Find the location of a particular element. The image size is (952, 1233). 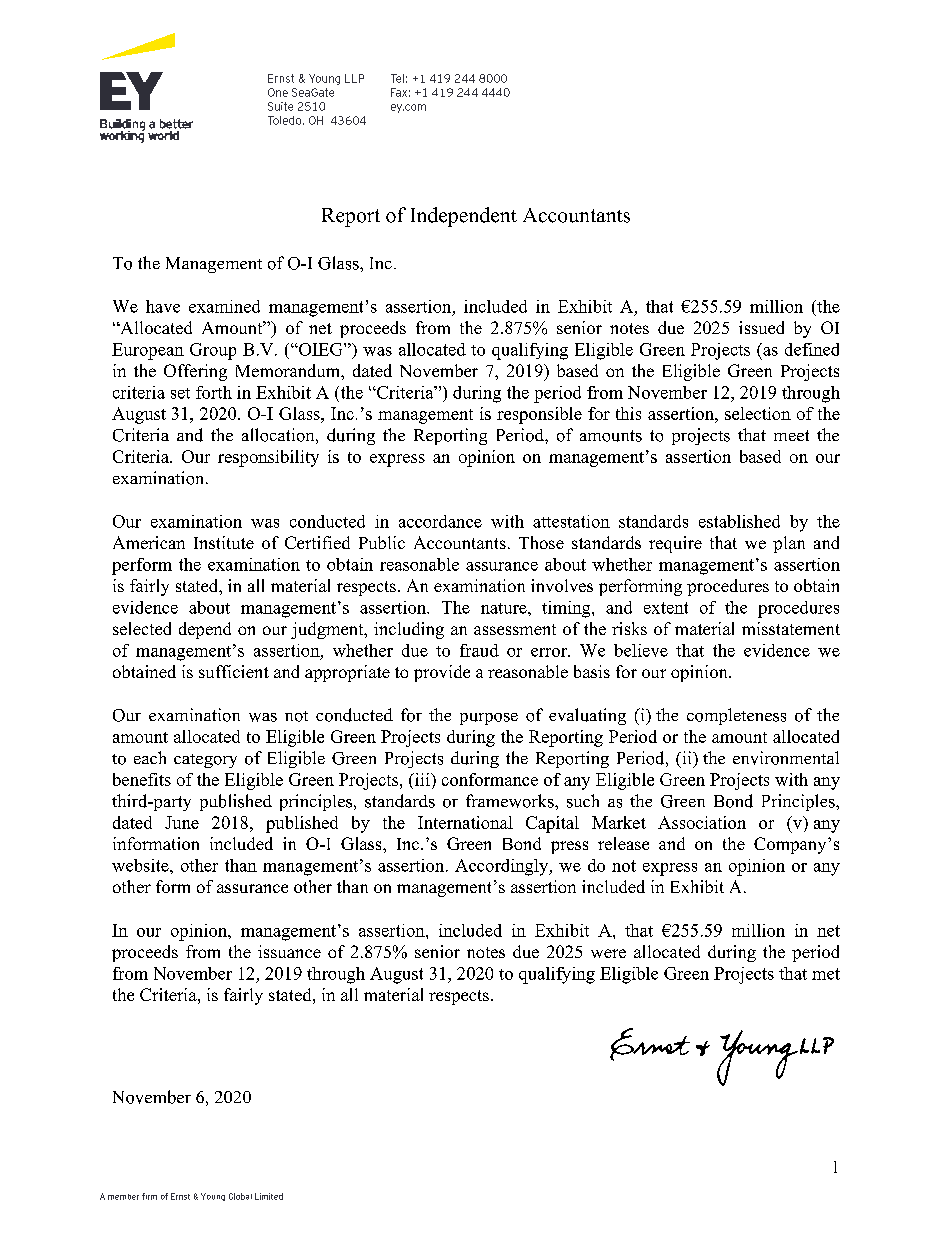

LLP is located at coordinates (354, 78).
